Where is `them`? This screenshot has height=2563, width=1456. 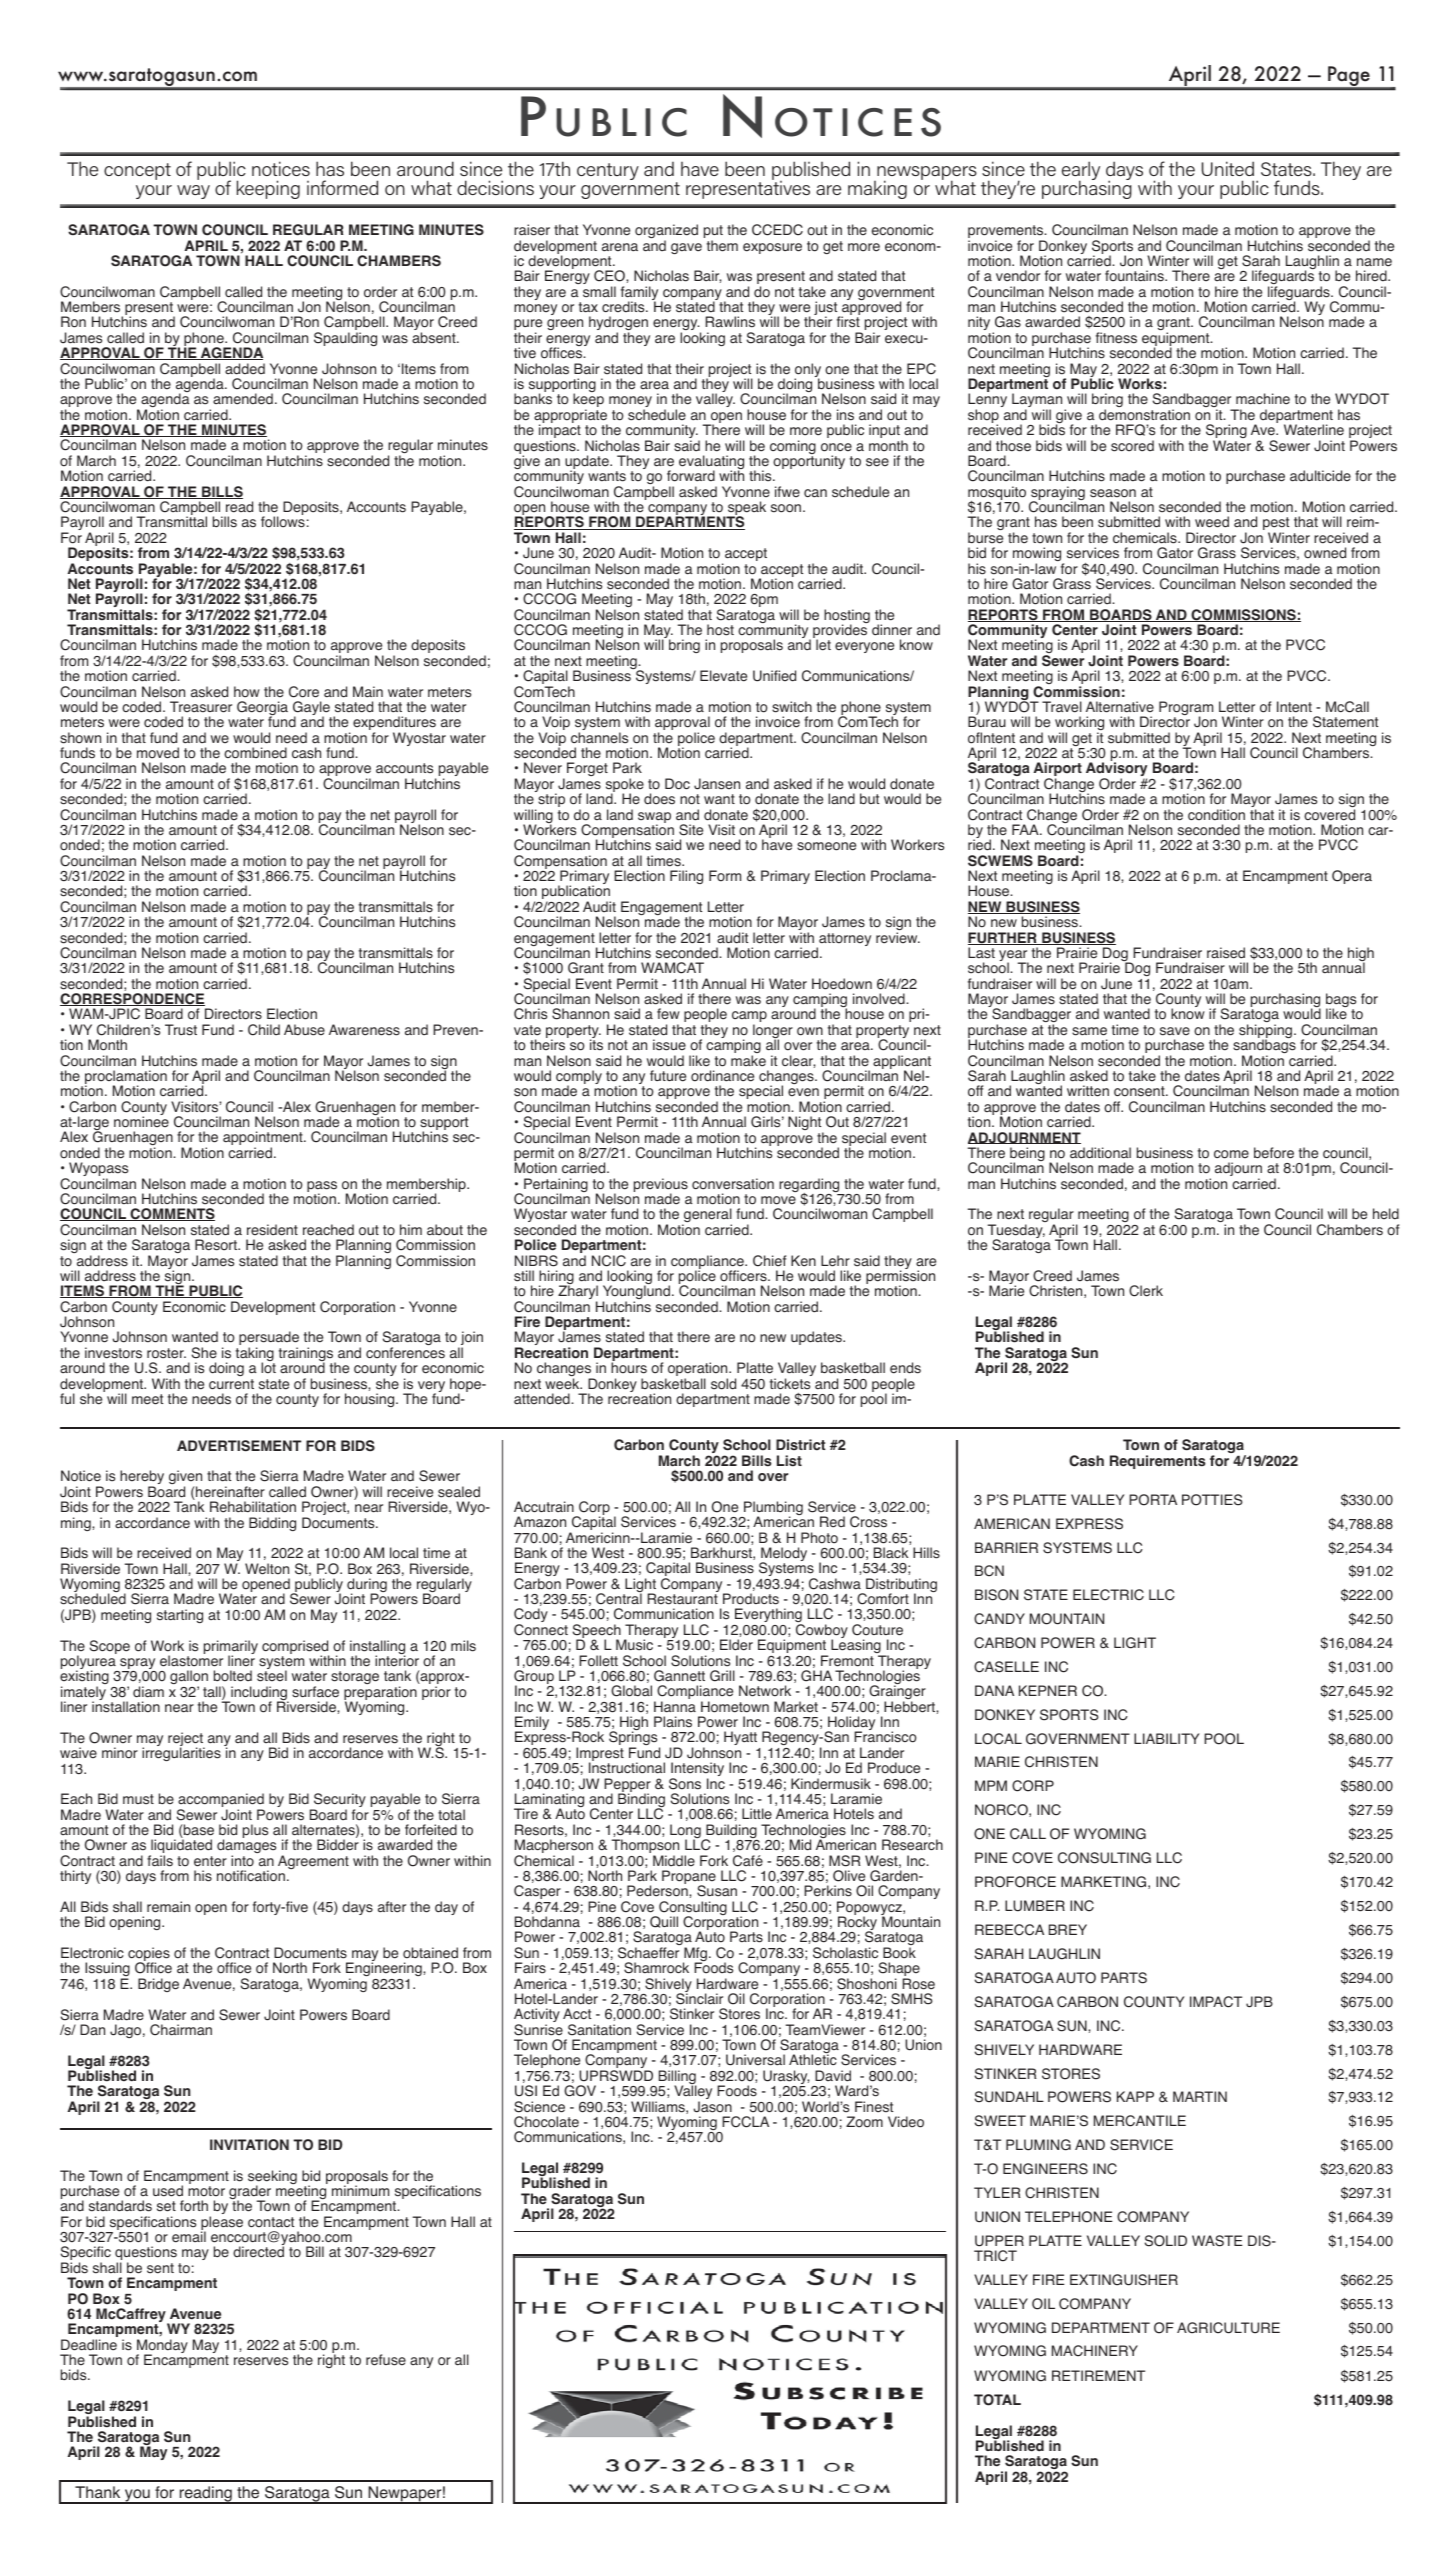 them is located at coordinates (722, 246).
